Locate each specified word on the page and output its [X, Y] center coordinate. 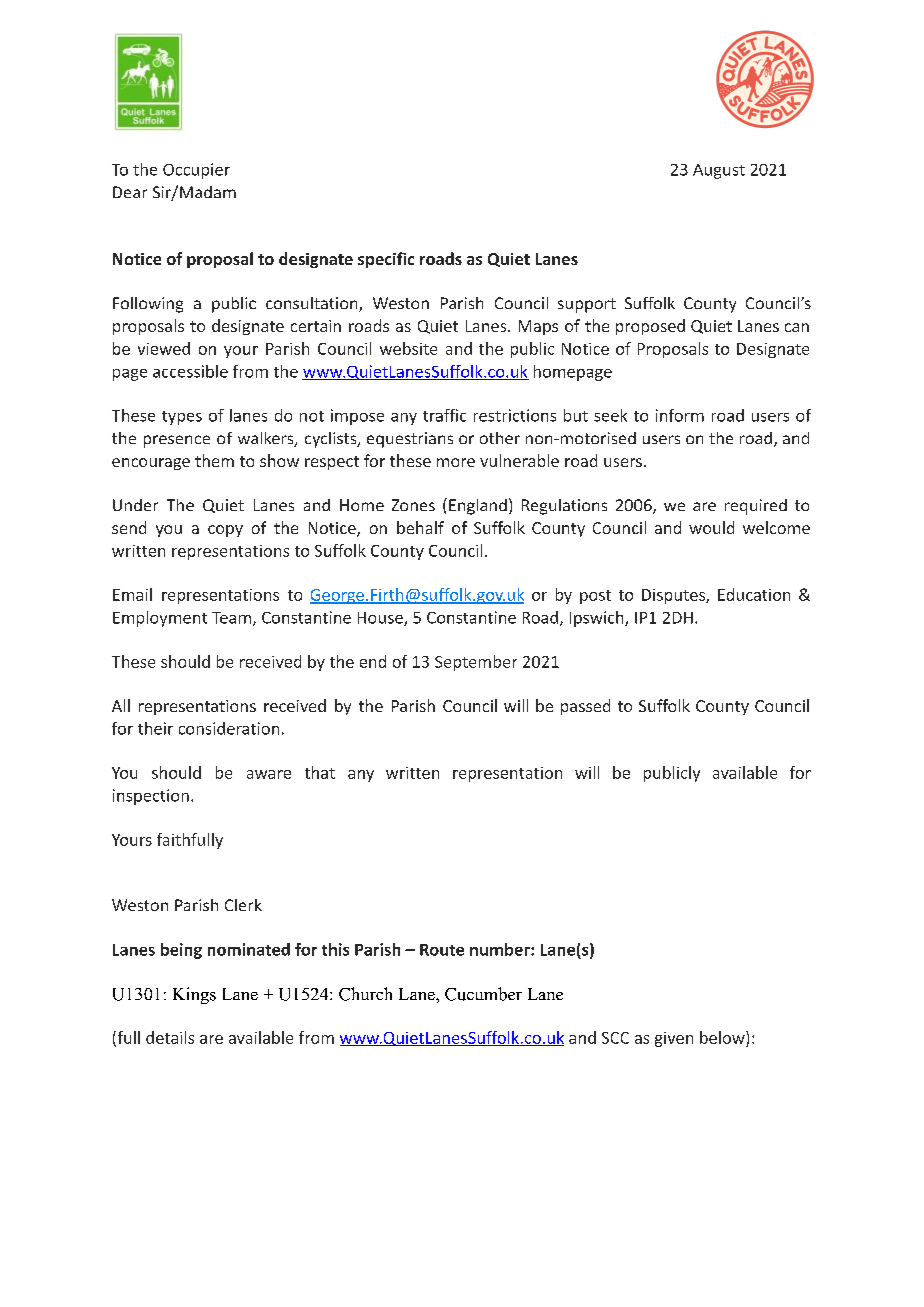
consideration [229, 728]
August [719, 171]
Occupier [196, 171]
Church [365, 994]
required [756, 507]
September [476, 663]
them [214, 460]
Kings [194, 995]
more [456, 462]
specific [386, 260]
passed [585, 707]
